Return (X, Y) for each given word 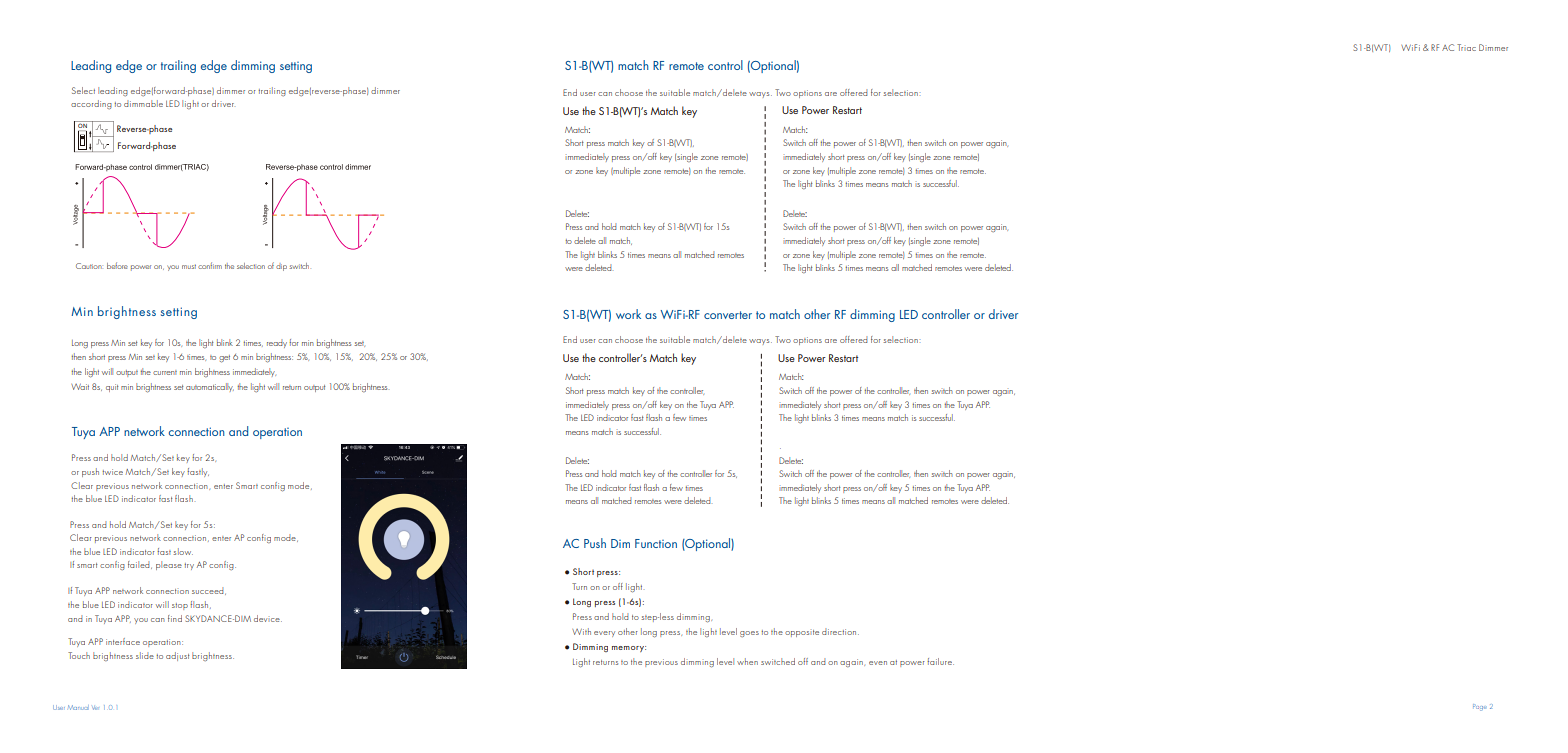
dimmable (143, 103)
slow (183, 551)
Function (656, 543)
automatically (210, 387)
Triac (1466, 47)
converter (728, 315)
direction (840, 631)
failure (940, 661)
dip (281, 267)
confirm (210, 265)
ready (277, 343)
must (189, 266)
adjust (178, 656)
